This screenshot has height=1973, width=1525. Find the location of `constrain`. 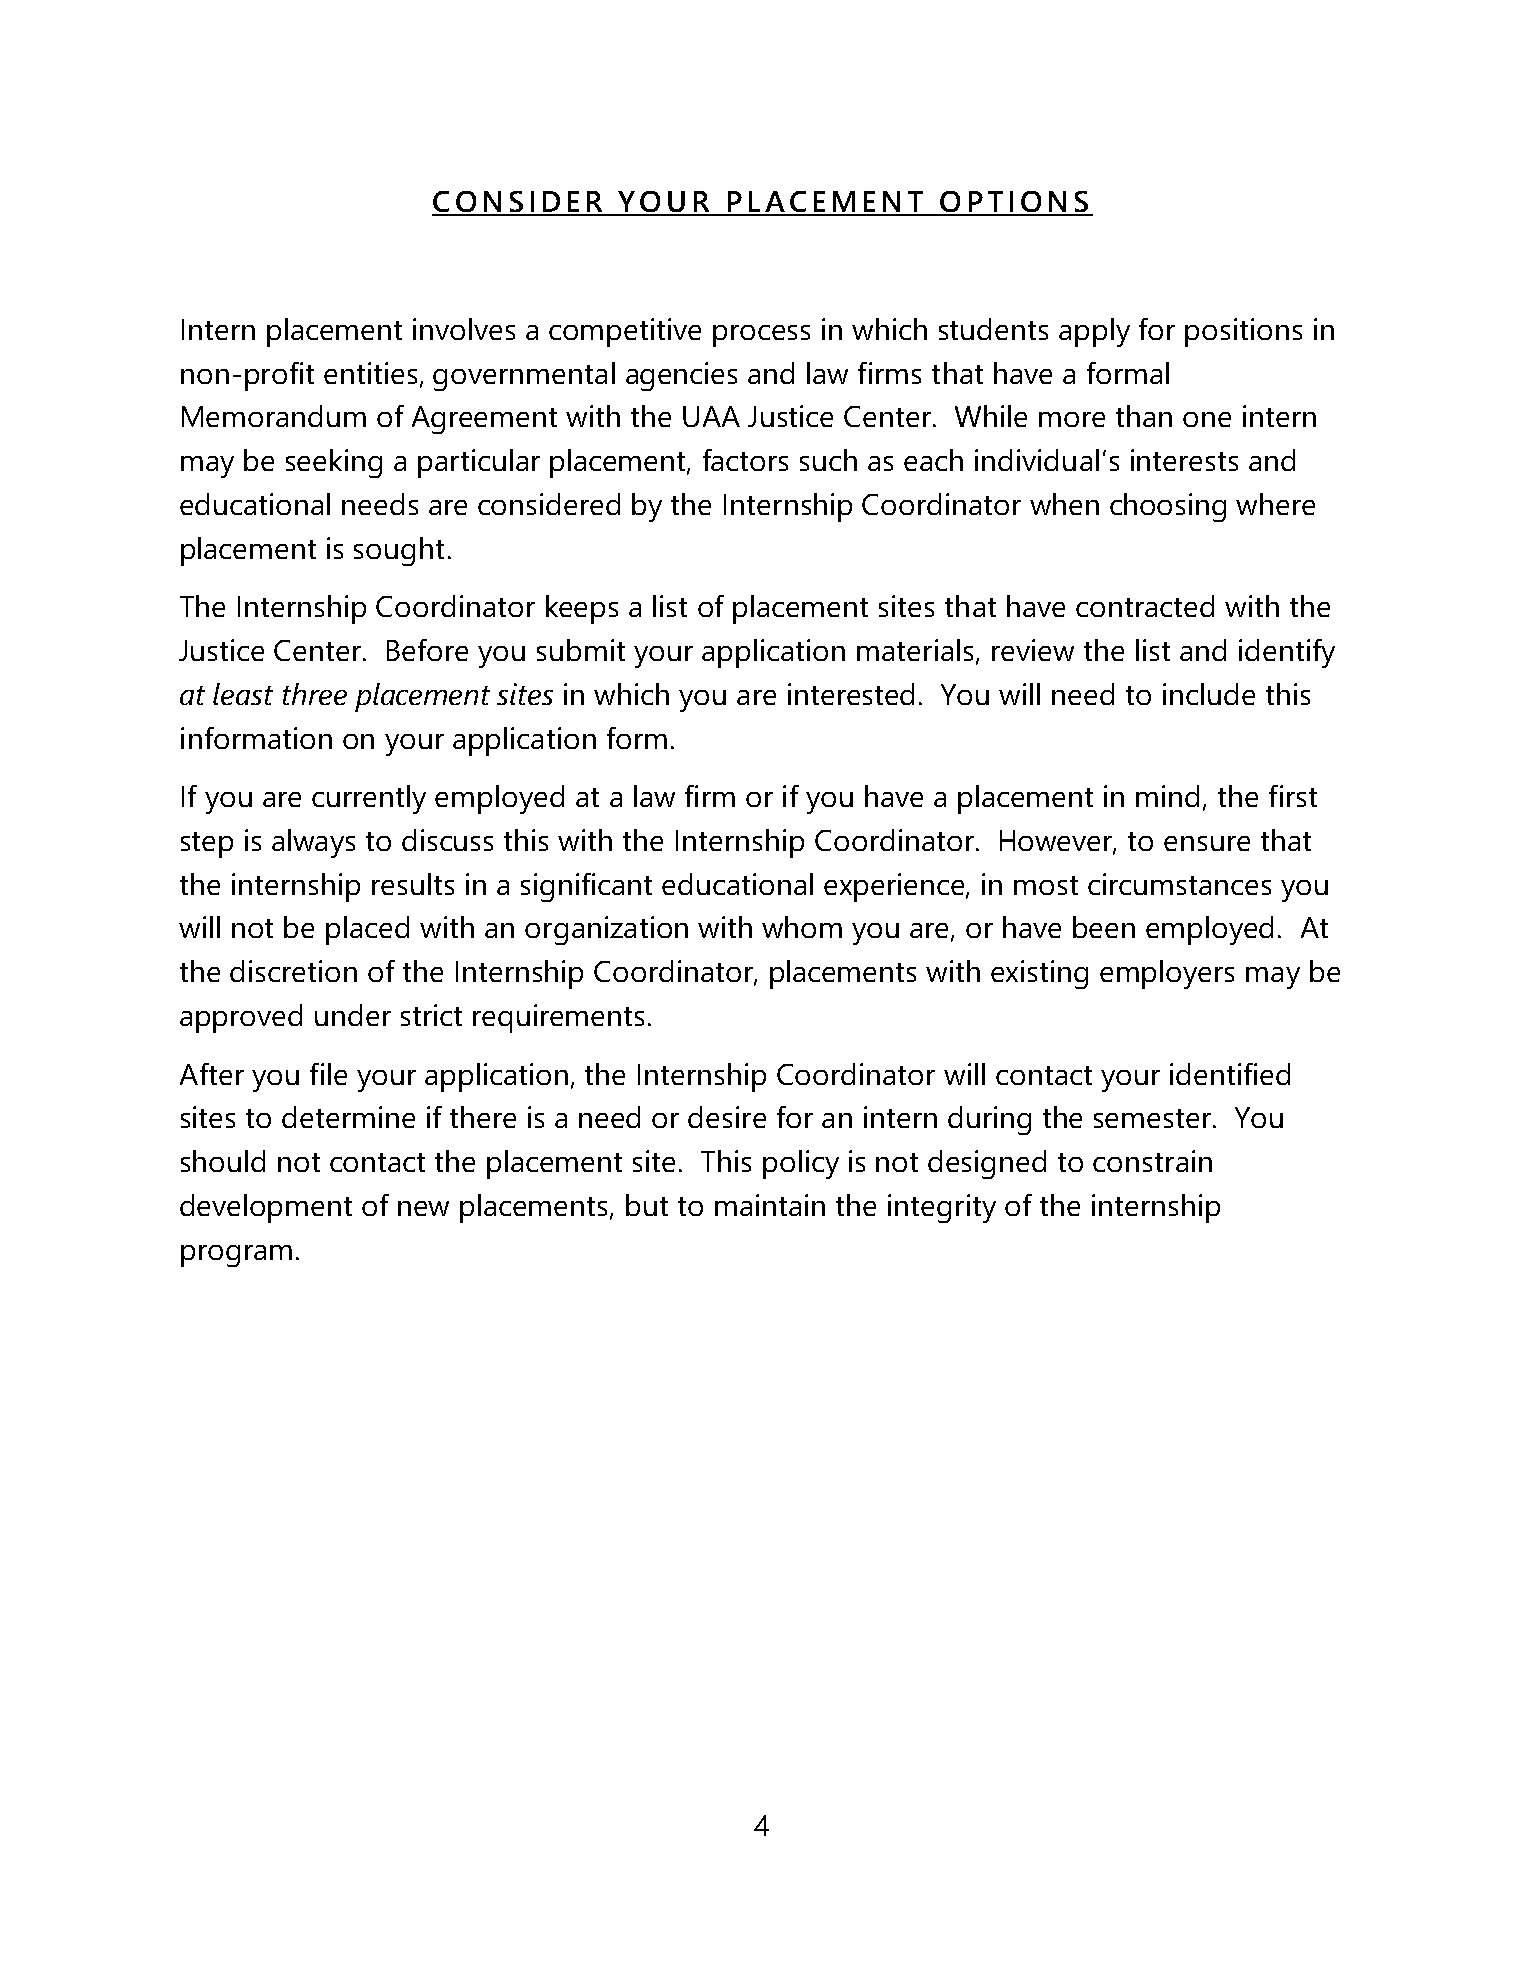

constrain is located at coordinates (1152, 1161).
